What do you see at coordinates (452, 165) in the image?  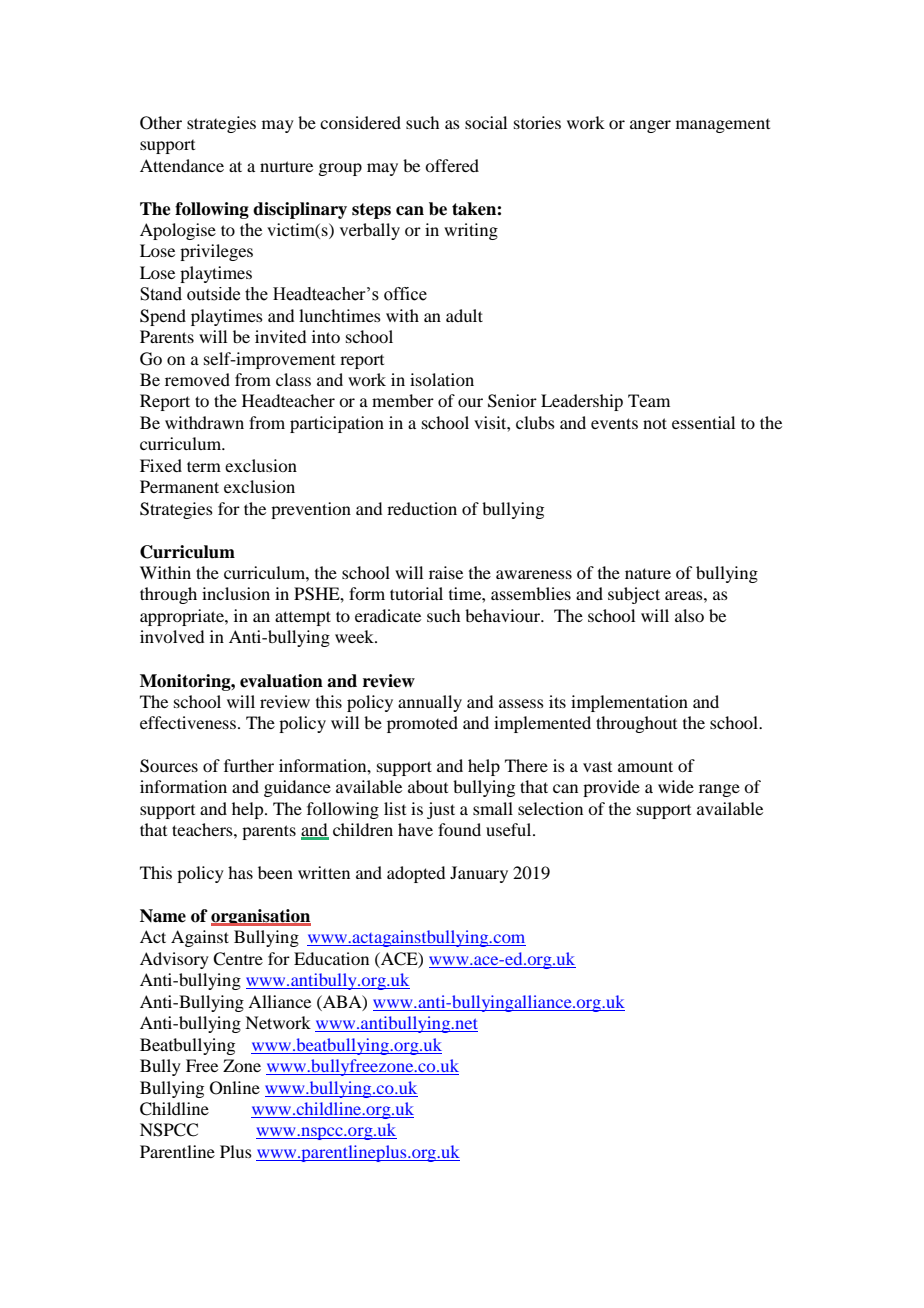 I see `offered` at bounding box center [452, 165].
